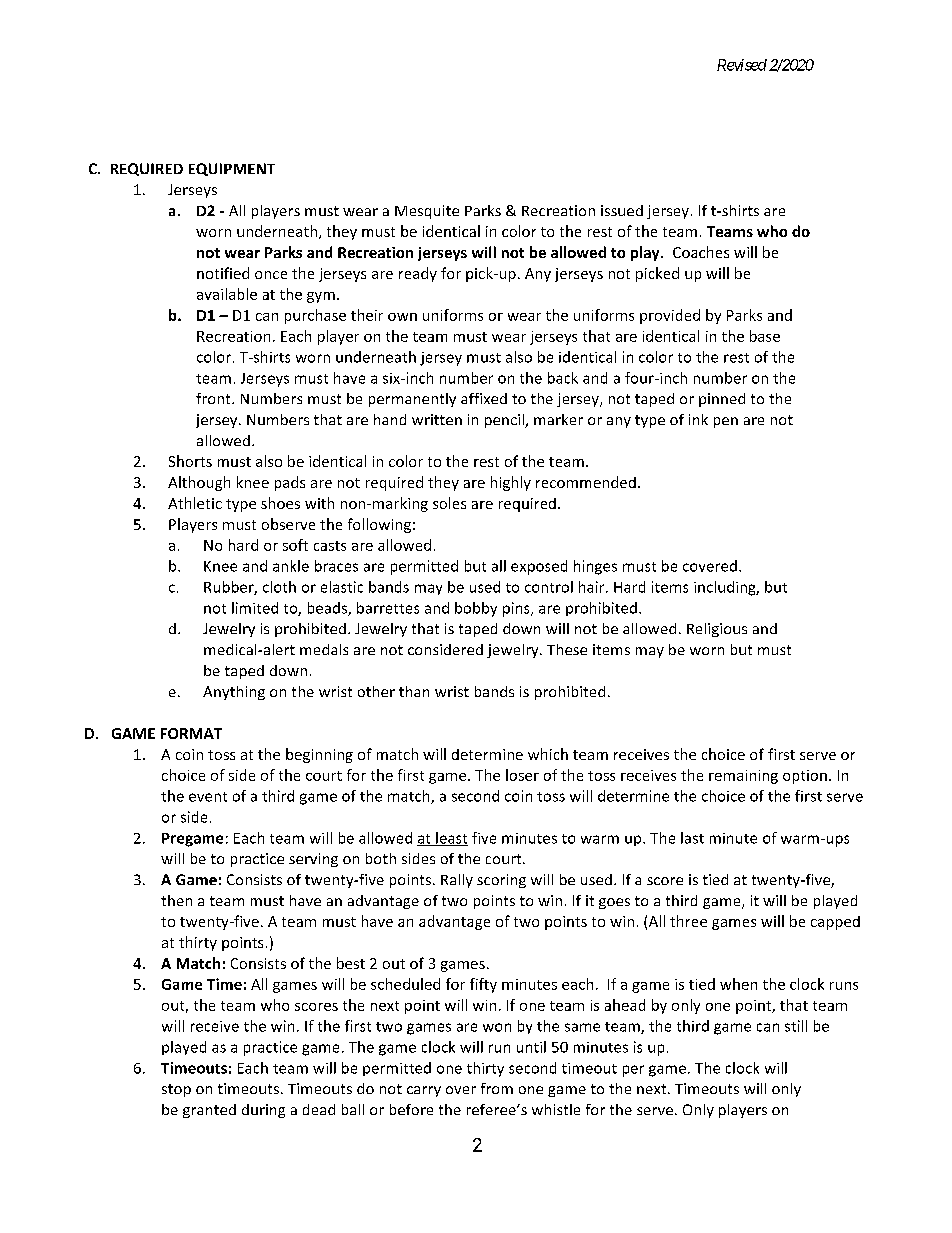 Image resolution: width=952 pixels, height=1233 pixels. Describe the element at coordinates (279, 587) in the image. I see `cloth` at that location.
